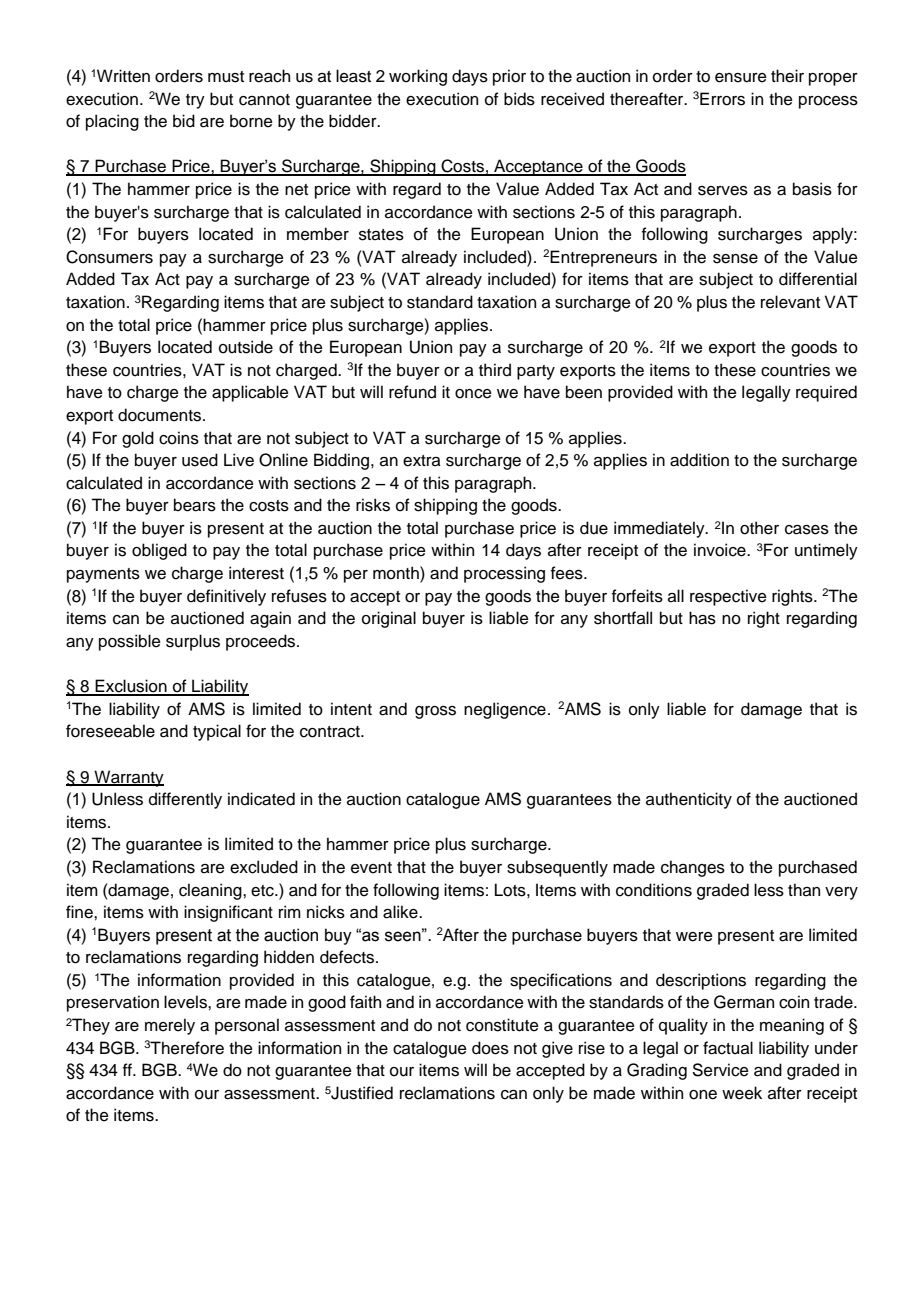 This screenshot has height=1308, width=924. What do you see at coordinates (495, 370) in the screenshot?
I see `third` at bounding box center [495, 370].
